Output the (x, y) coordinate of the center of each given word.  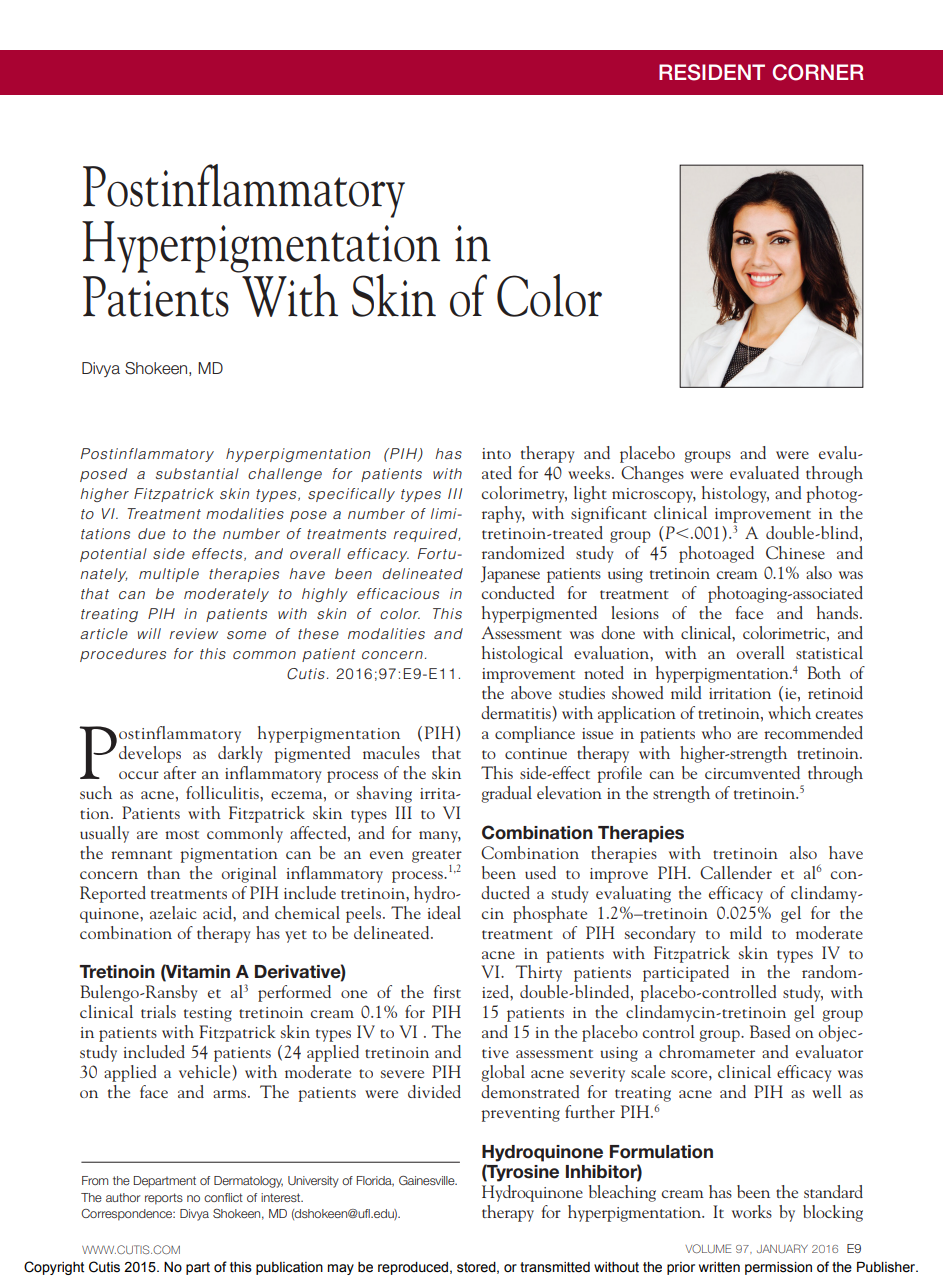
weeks (590, 472)
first (447, 991)
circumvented (752, 772)
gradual (506, 794)
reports (164, 1199)
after (180, 772)
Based (770, 1031)
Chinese (795, 552)
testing (208, 1014)
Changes (652, 474)
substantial (197, 473)
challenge (285, 475)
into (496, 453)
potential (113, 555)
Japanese (510, 574)
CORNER (818, 72)
